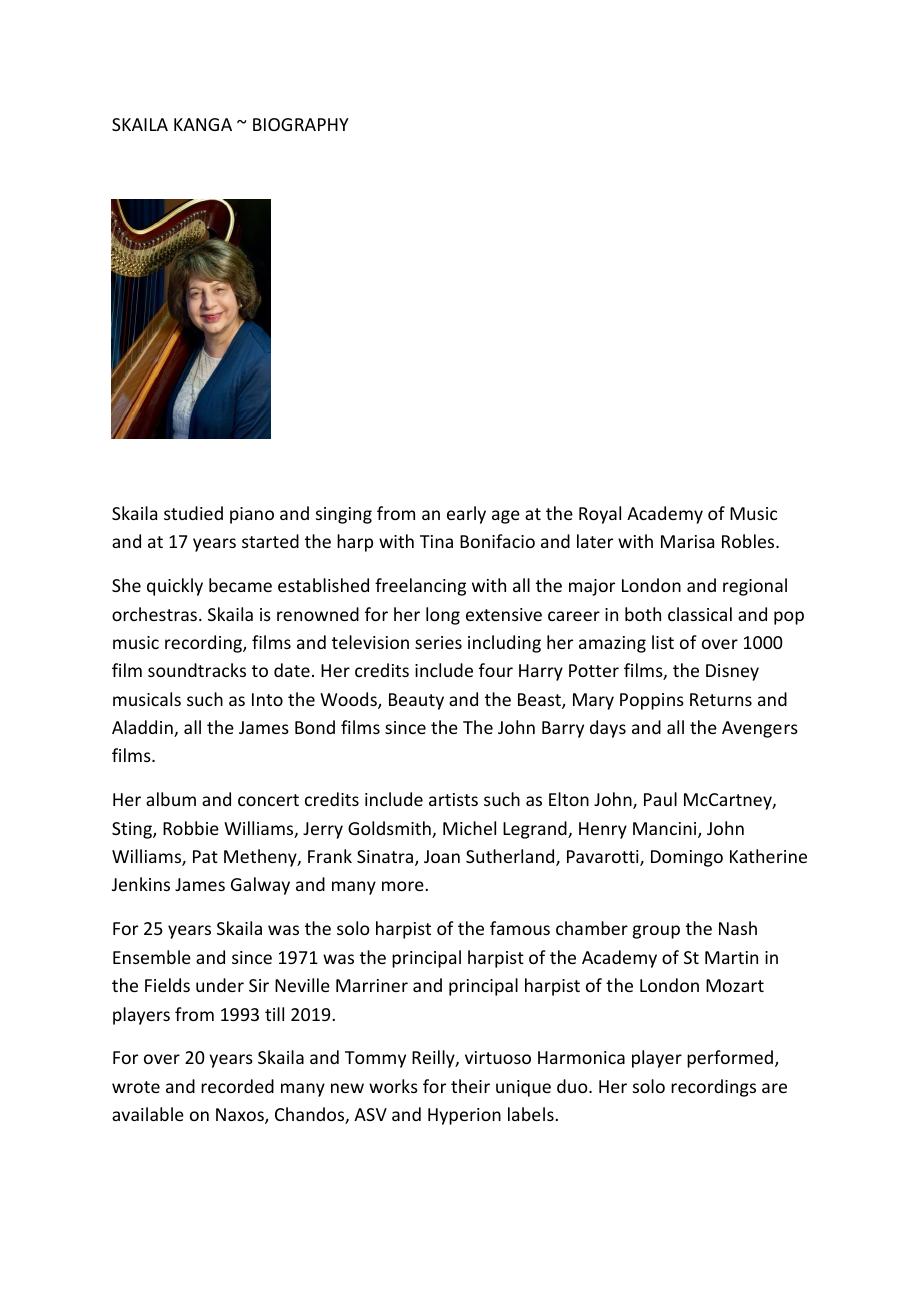 This screenshot has height=1308, width=924. What do you see at coordinates (203, 124) in the screenshot?
I see `KANGA` at bounding box center [203, 124].
